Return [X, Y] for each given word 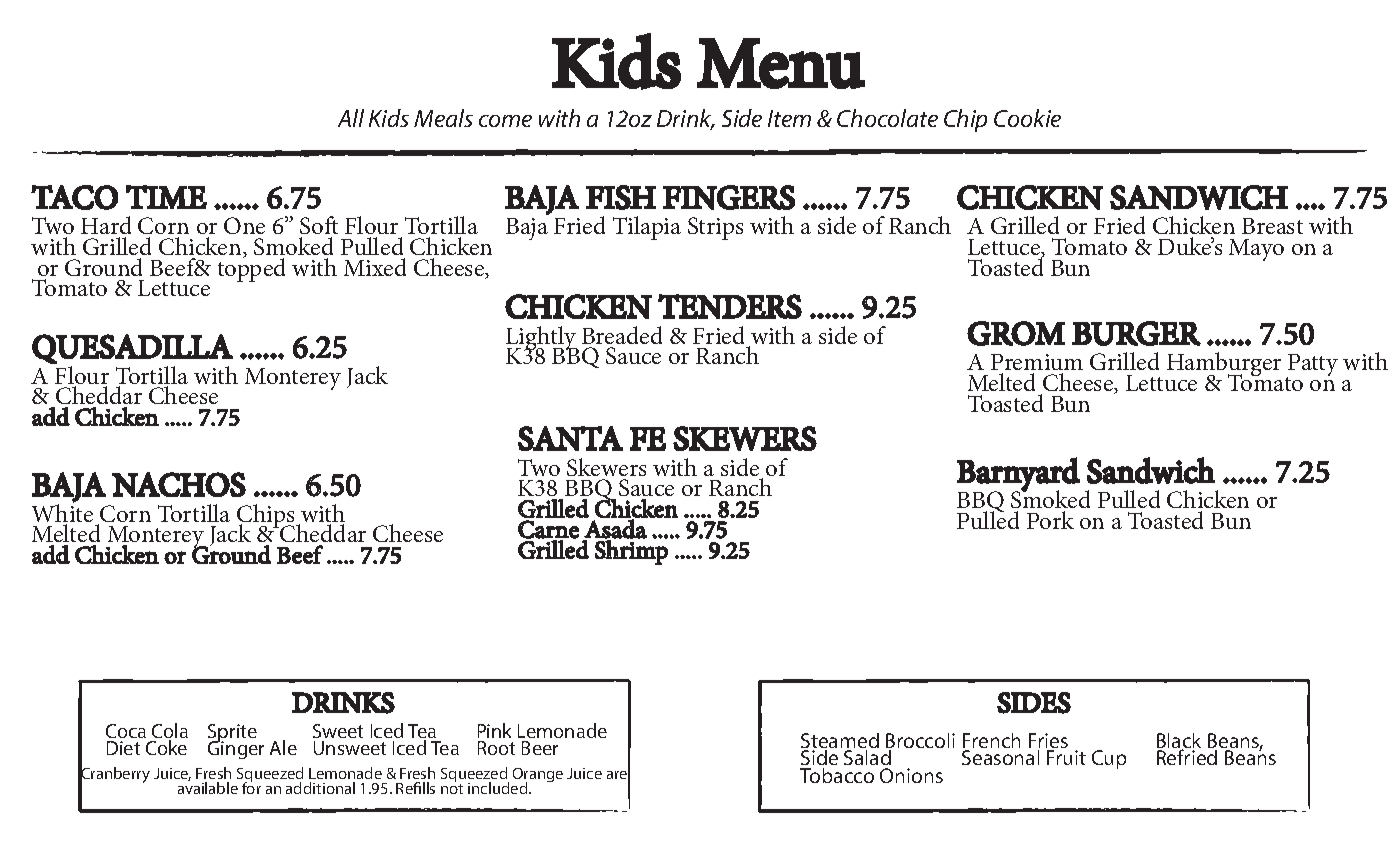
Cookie [1027, 118]
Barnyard [1018, 475]
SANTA [570, 438]
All [351, 118]
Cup [1109, 759]
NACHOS [179, 484]
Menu [781, 63]
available [208, 787]
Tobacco [837, 775]
